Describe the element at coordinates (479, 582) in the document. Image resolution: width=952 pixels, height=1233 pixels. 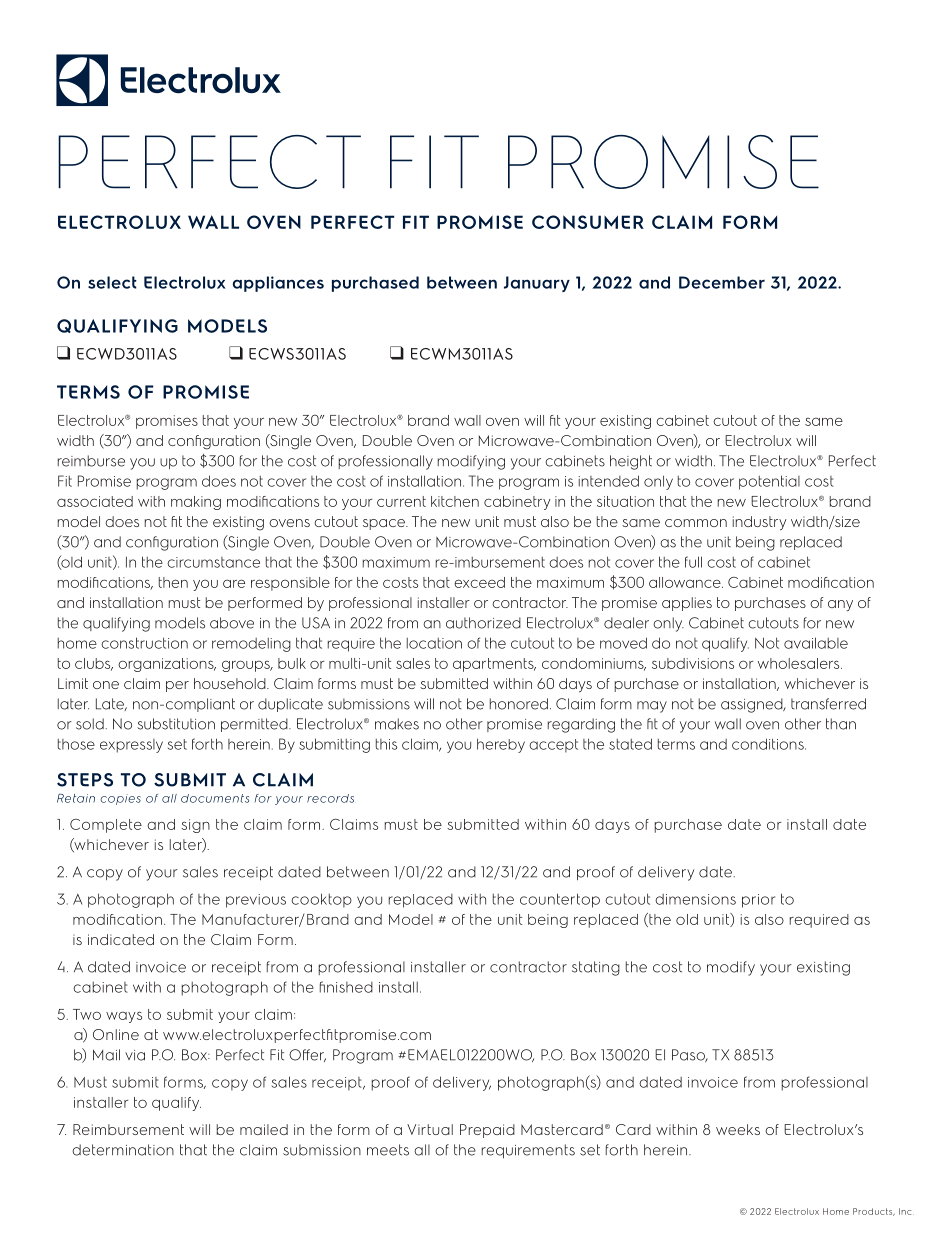
I see `exceed` at that location.
